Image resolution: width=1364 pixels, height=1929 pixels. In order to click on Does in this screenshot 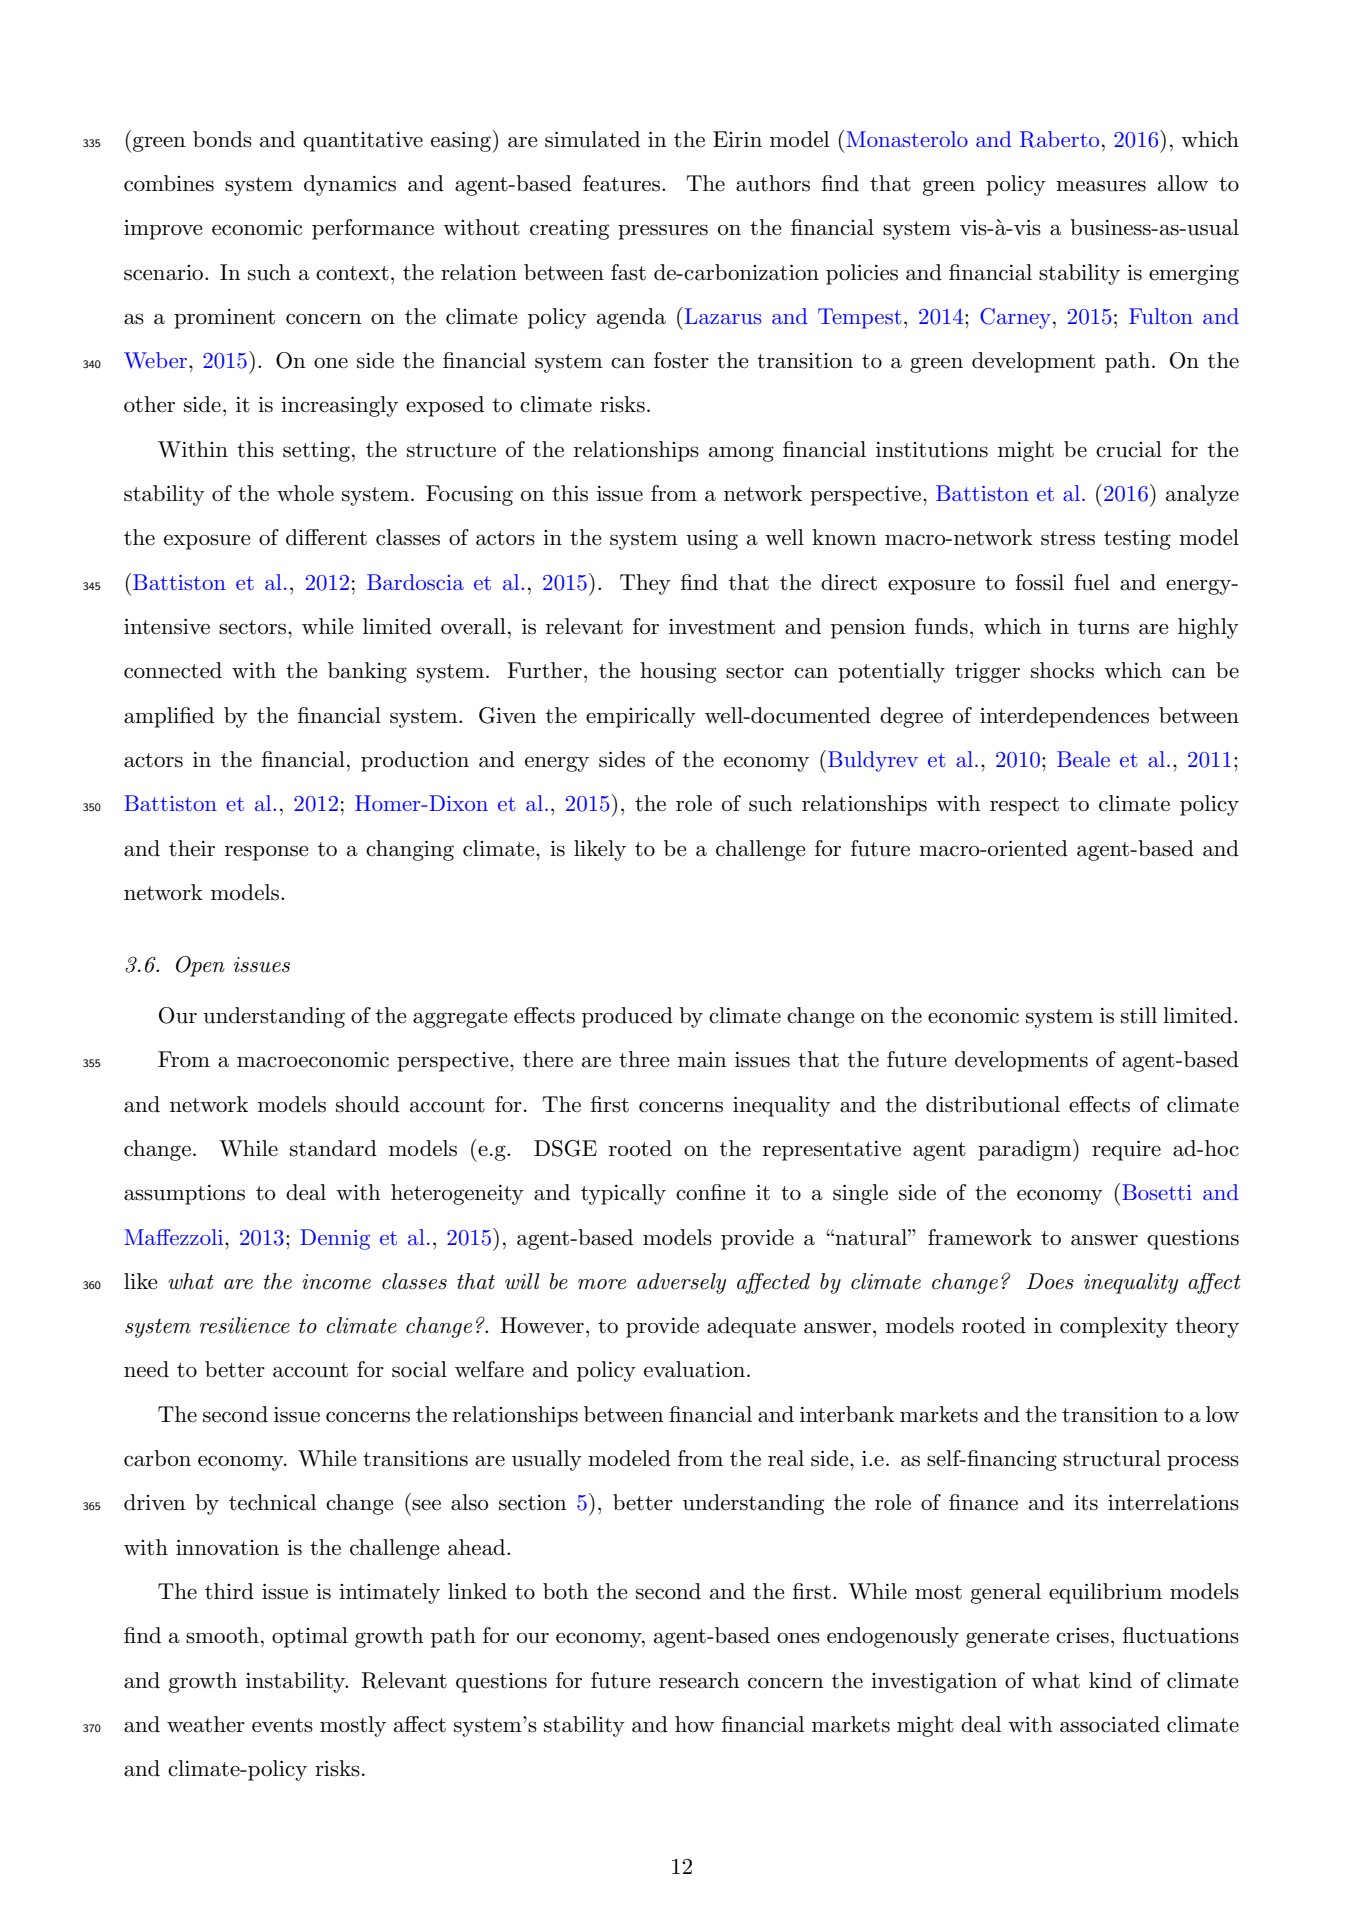, I will do `click(1050, 1281)`.
